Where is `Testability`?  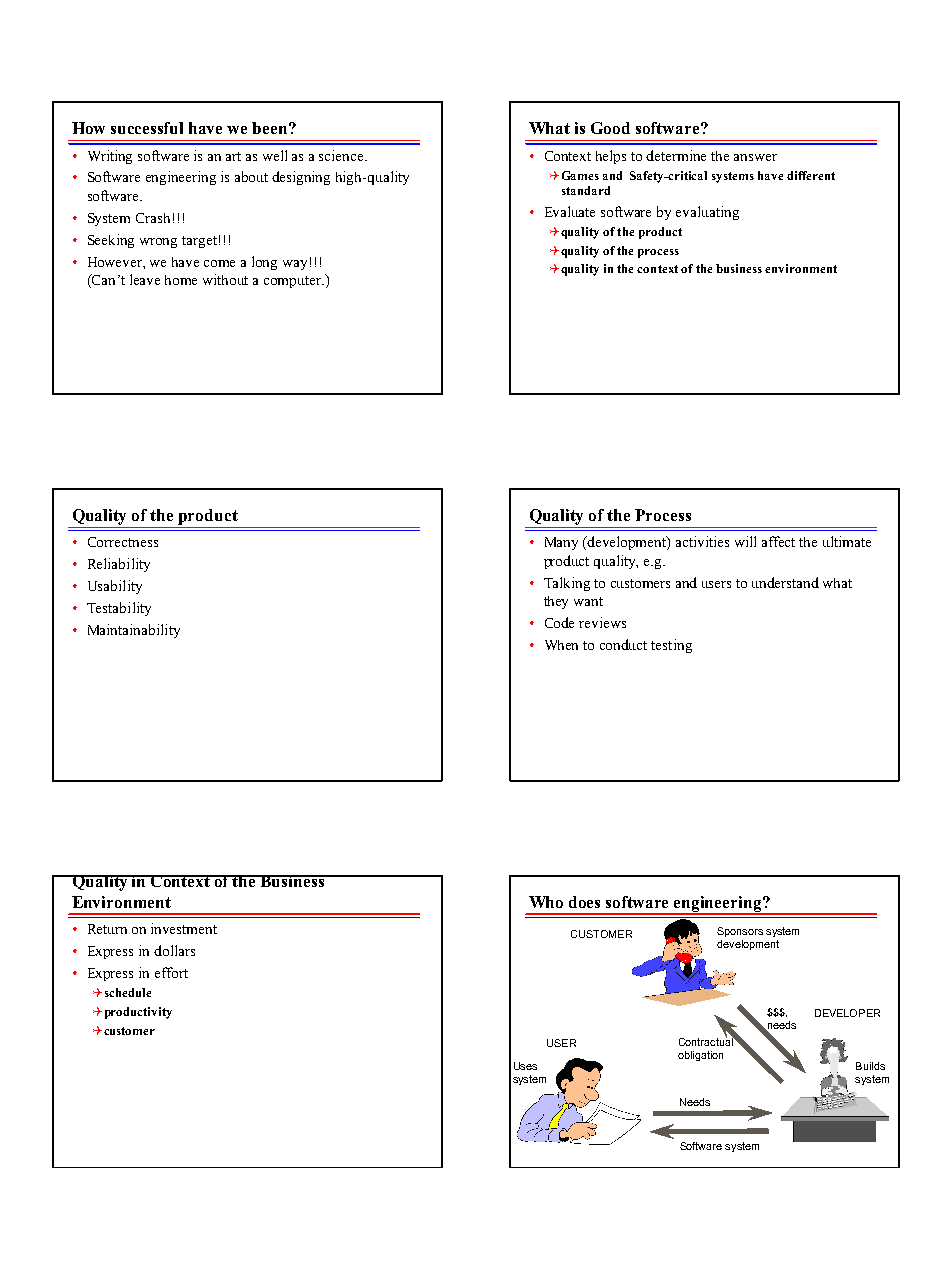 Testability is located at coordinates (119, 609).
